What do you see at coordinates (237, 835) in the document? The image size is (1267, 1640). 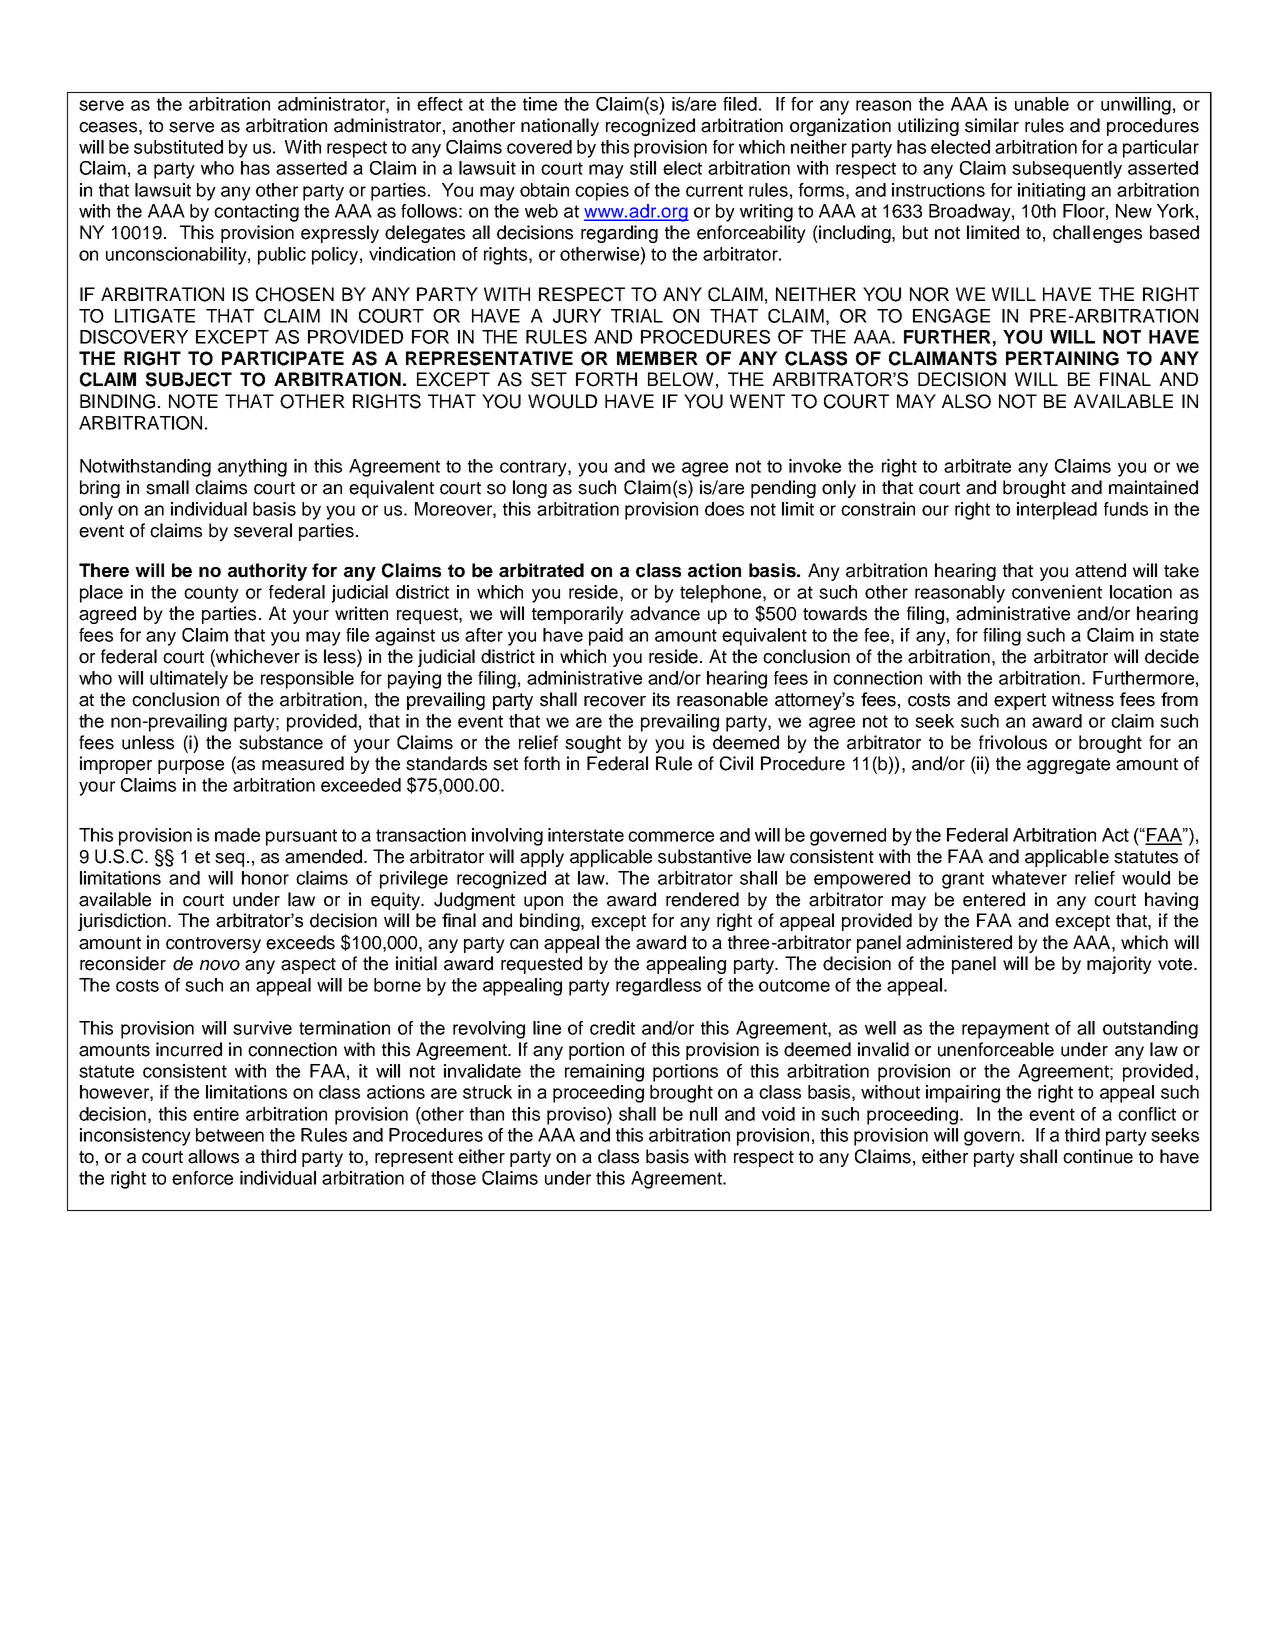 I see `made` at bounding box center [237, 835].
